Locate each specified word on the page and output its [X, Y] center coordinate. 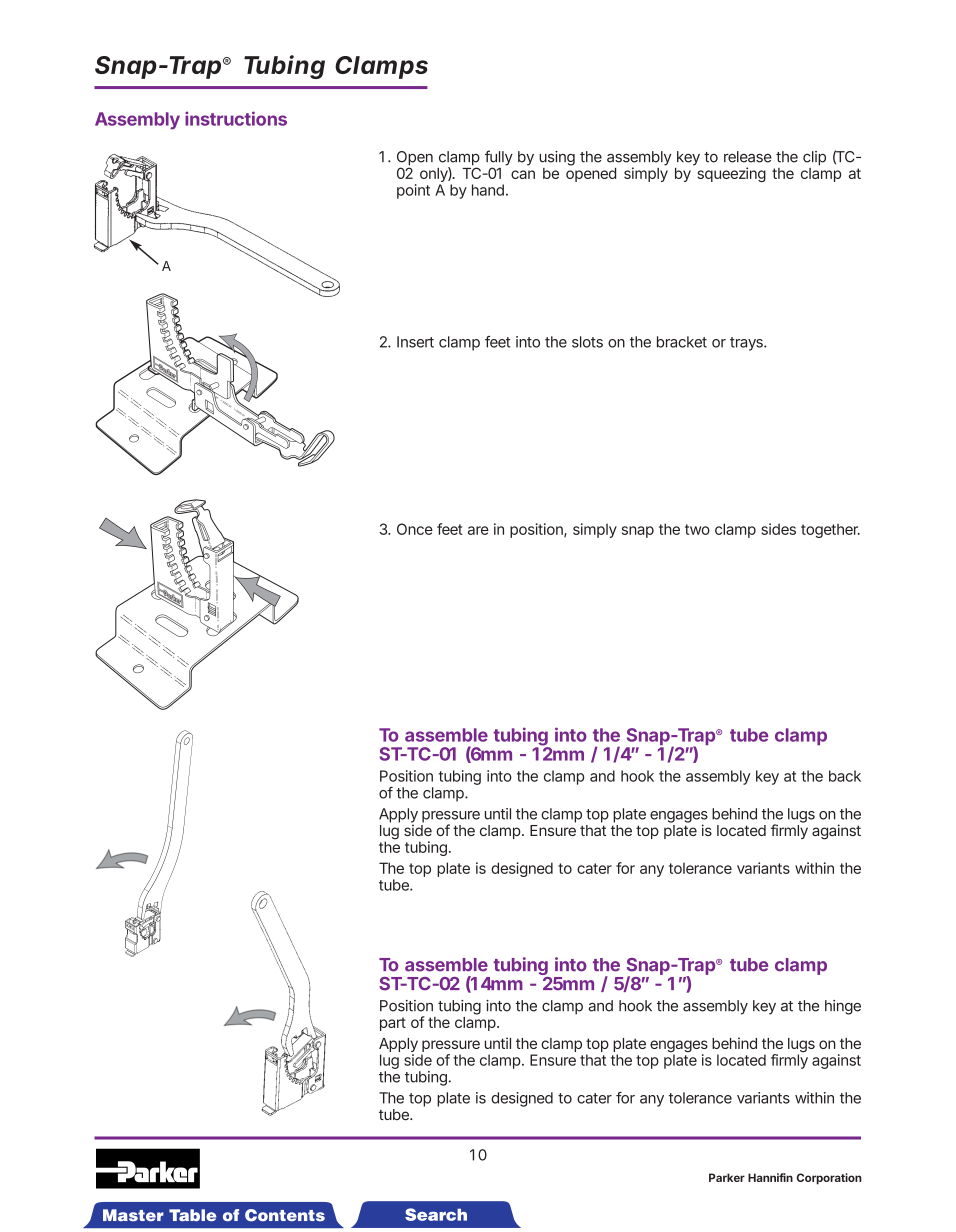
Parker [727, 1177]
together [830, 531]
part [393, 1024]
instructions [236, 118]
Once [415, 529]
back [845, 776]
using [557, 158]
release [748, 157]
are [478, 530]
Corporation [829, 1179]
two [697, 529]
